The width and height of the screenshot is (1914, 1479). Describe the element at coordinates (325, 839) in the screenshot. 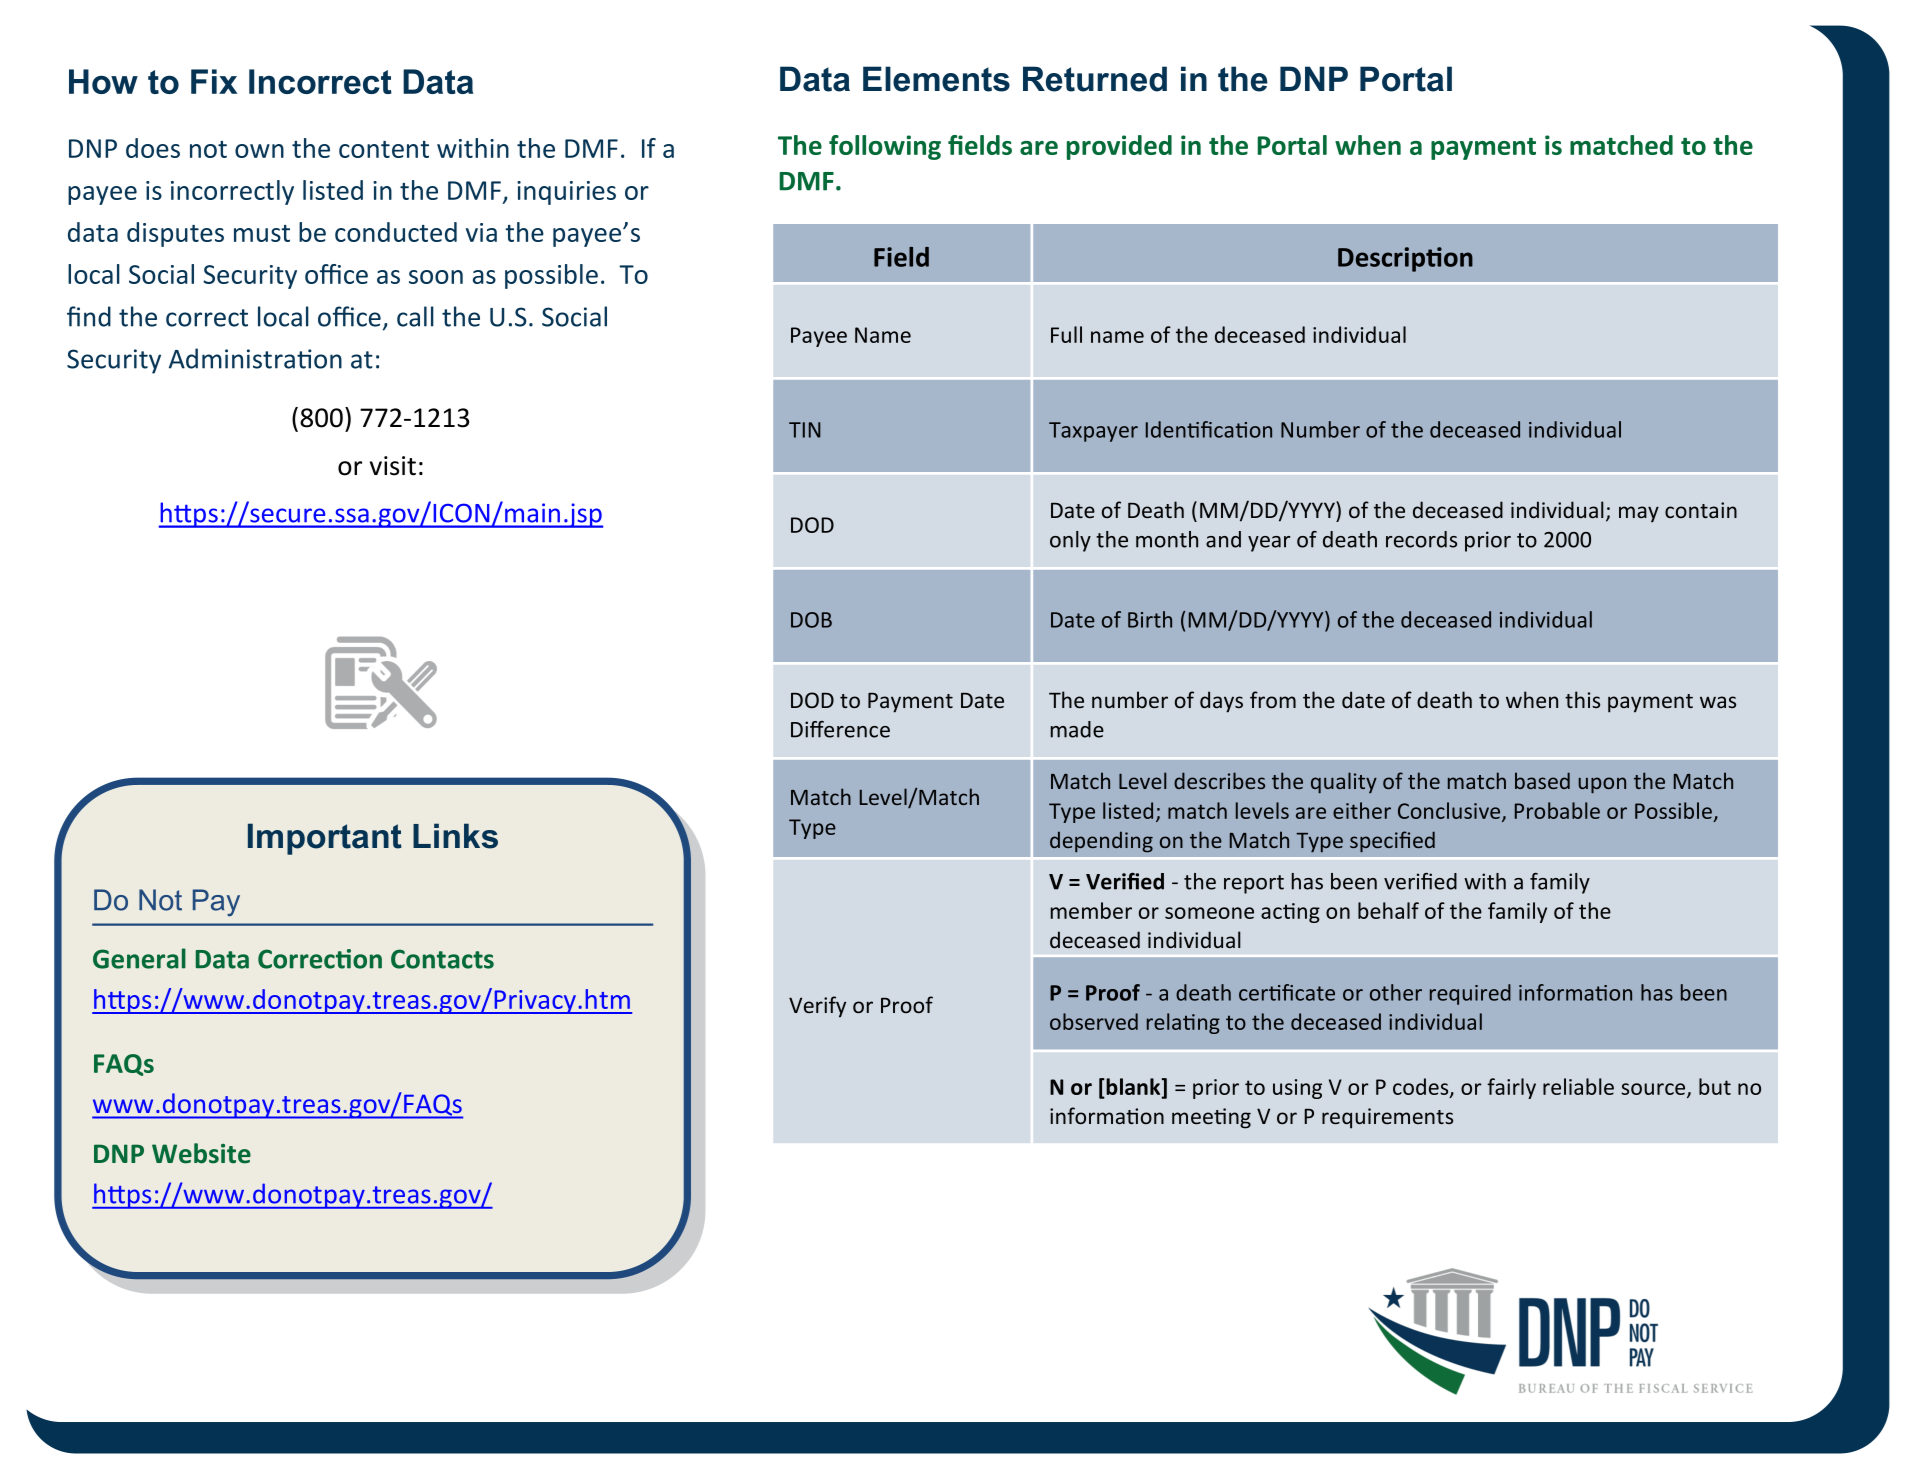

I see `Important` at that location.
